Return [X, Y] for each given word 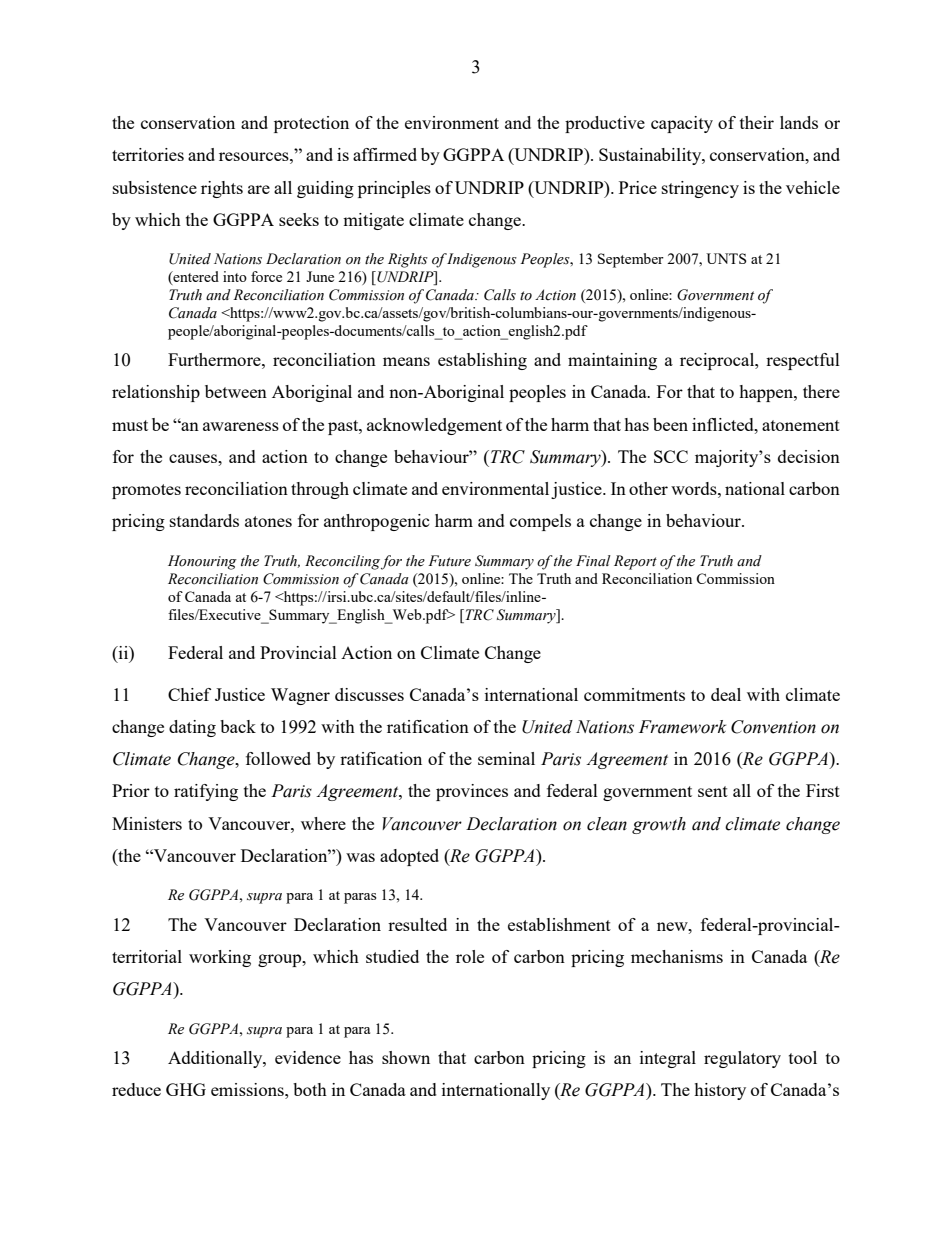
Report [635, 562]
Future [449, 561]
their [757, 122]
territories [148, 154]
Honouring [202, 562]
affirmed [385, 154]
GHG [186, 1089]
